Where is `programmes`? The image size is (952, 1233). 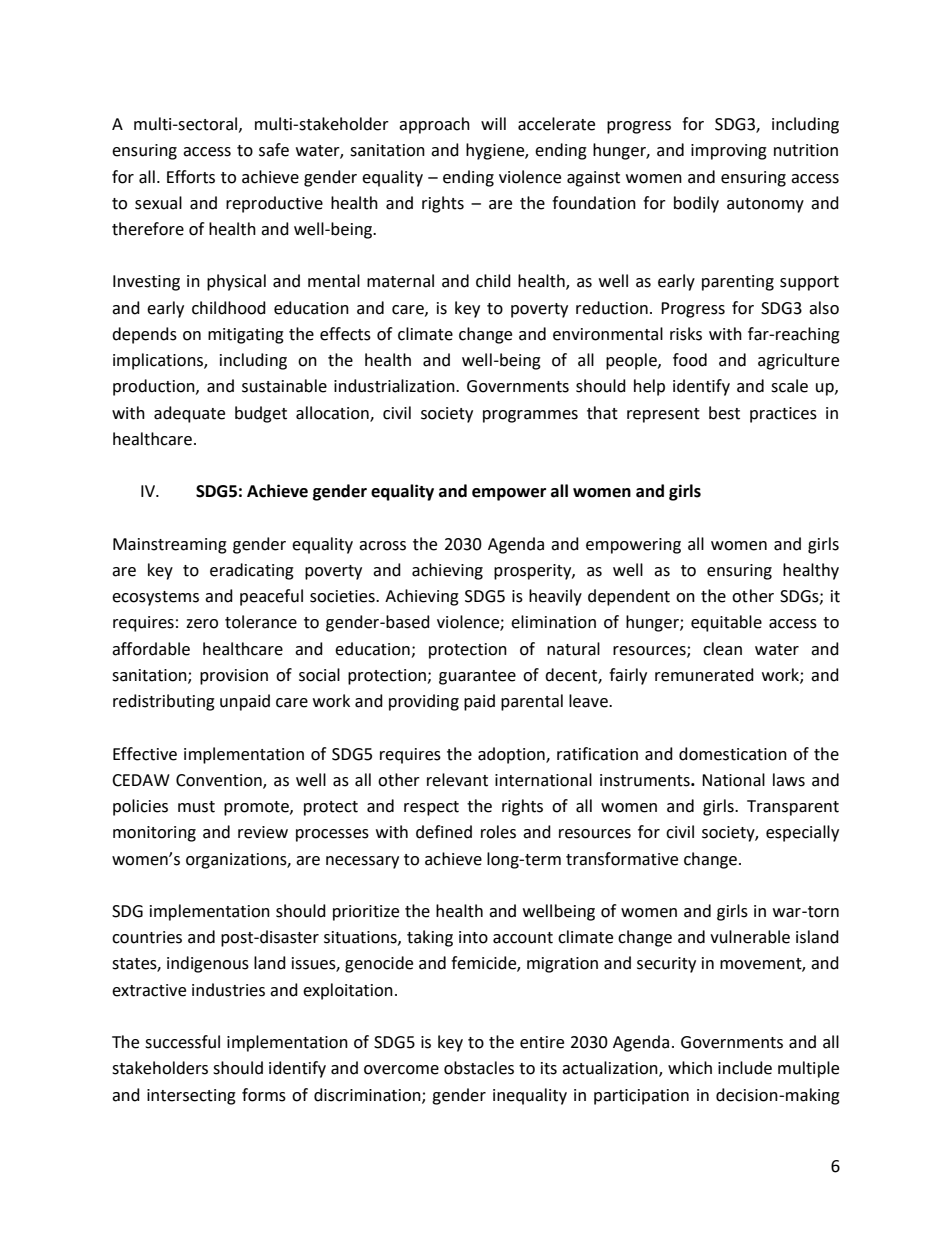
programmes is located at coordinates (530, 416).
